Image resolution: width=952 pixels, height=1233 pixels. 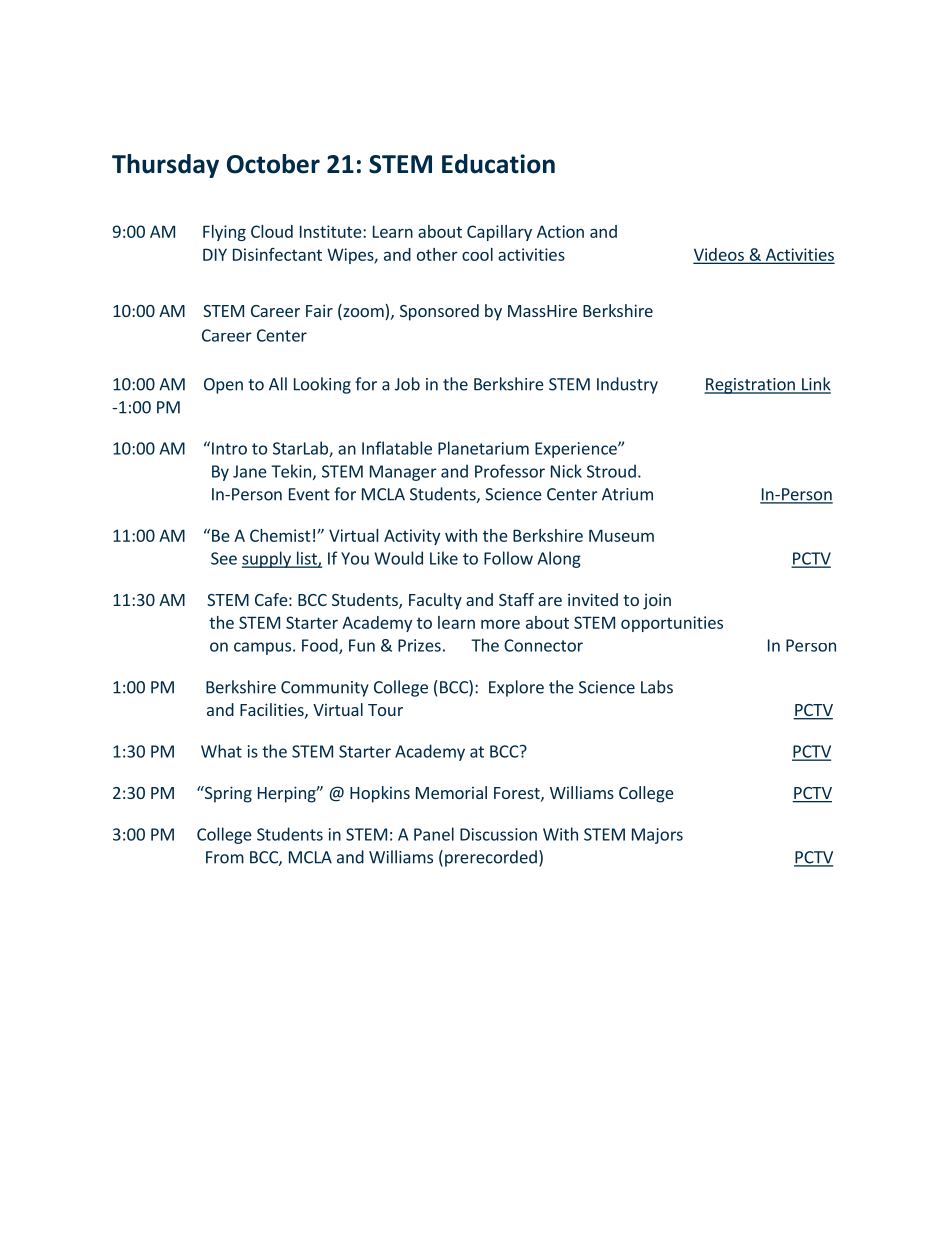 What do you see at coordinates (510, 471) in the image?
I see `Professor` at bounding box center [510, 471].
